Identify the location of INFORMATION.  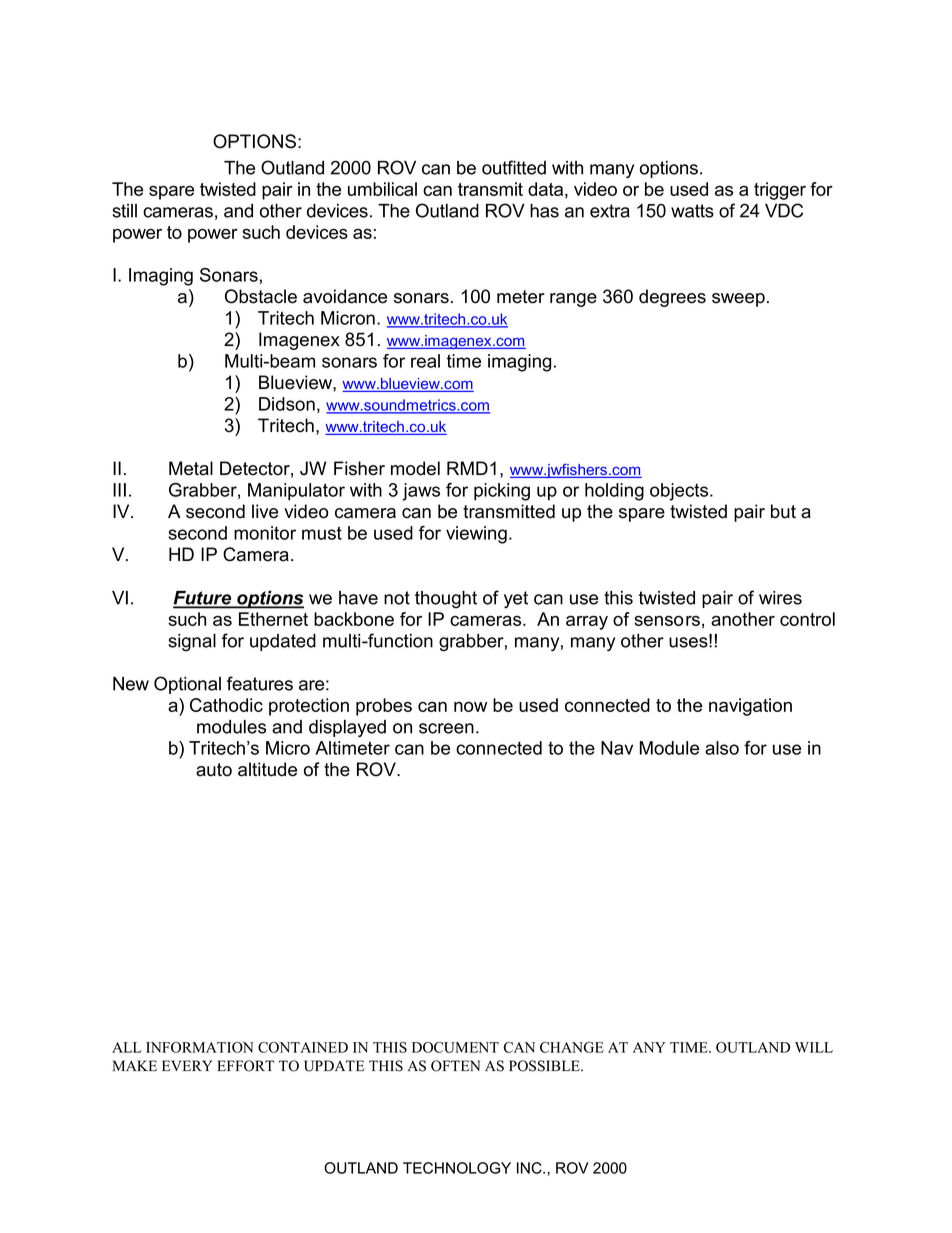
(199, 1047).
